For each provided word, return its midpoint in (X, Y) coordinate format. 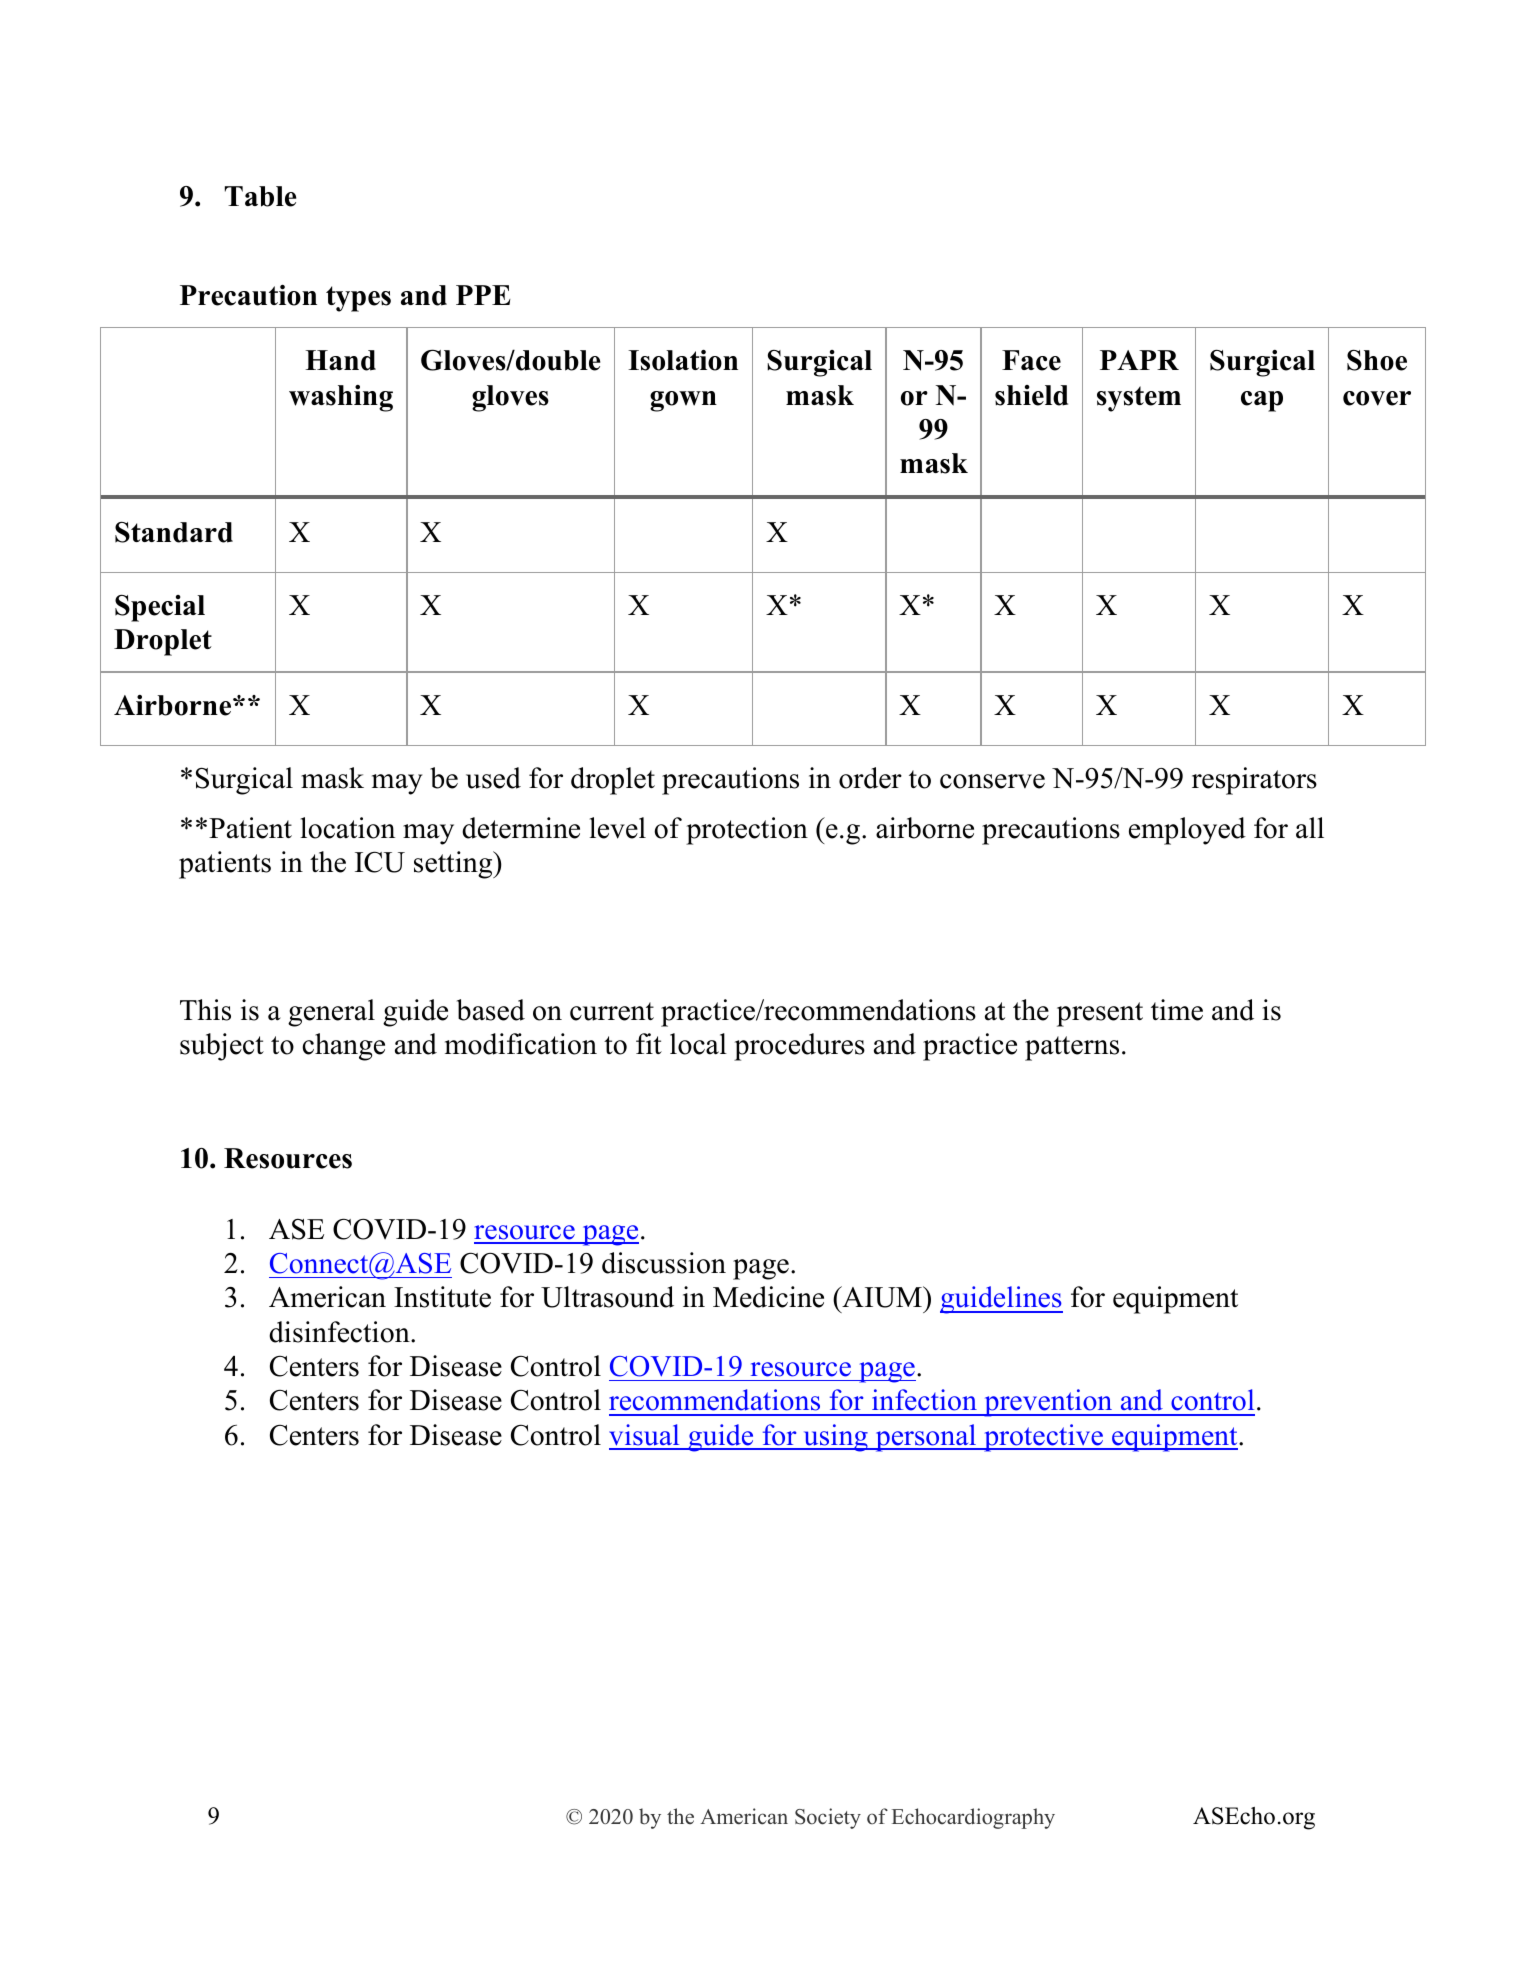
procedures (799, 1047)
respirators (1254, 781)
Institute (442, 1297)
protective (1043, 1438)
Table (260, 196)
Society (828, 1818)
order (870, 778)
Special (160, 608)
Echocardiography (973, 1818)
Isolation (683, 360)
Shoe (1377, 360)
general (331, 1013)
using (835, 1438)
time (1177, 1010)
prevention (1048, 1403)
